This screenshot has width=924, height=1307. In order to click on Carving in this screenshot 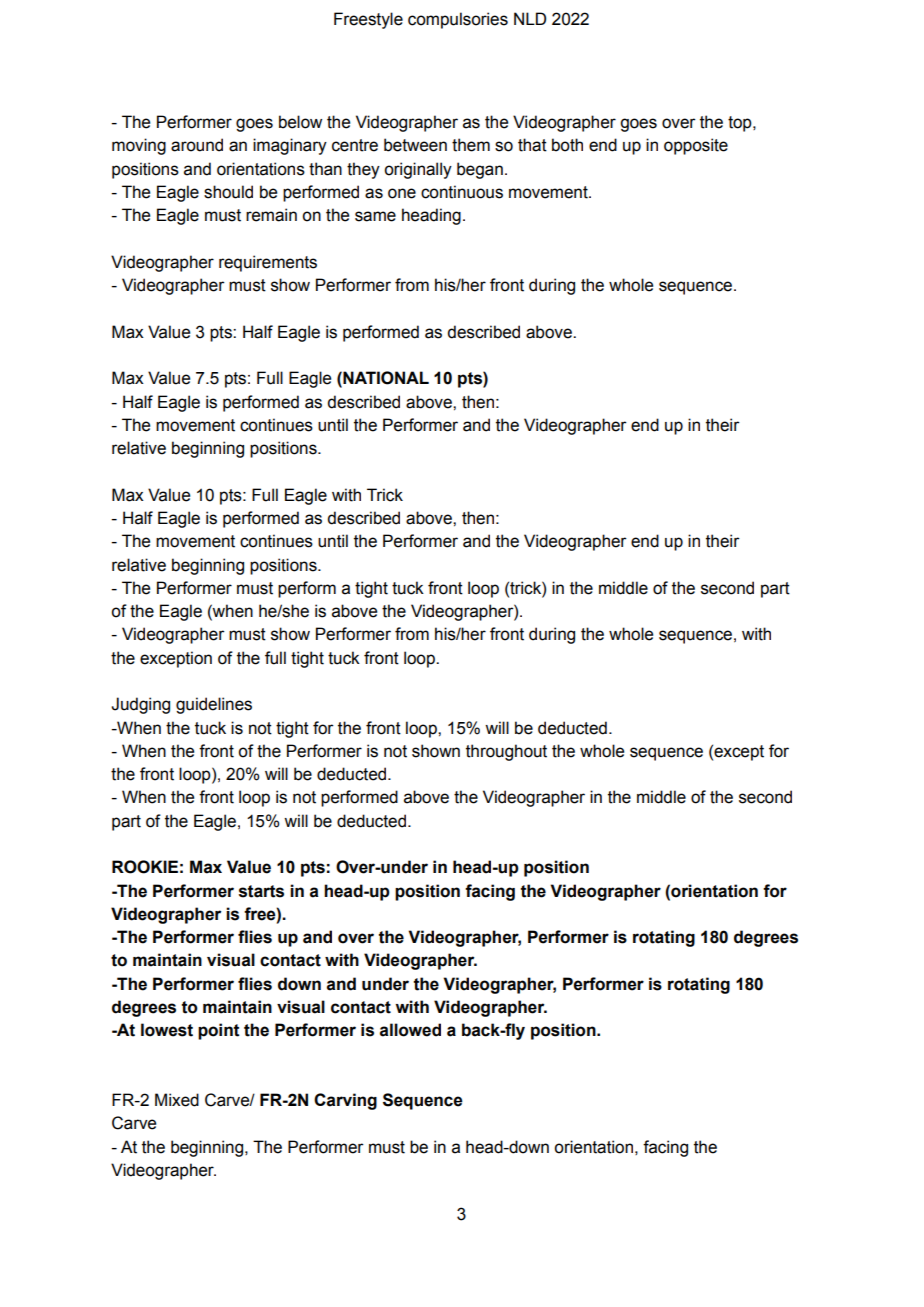, I will do `click(345, 1101)`.
